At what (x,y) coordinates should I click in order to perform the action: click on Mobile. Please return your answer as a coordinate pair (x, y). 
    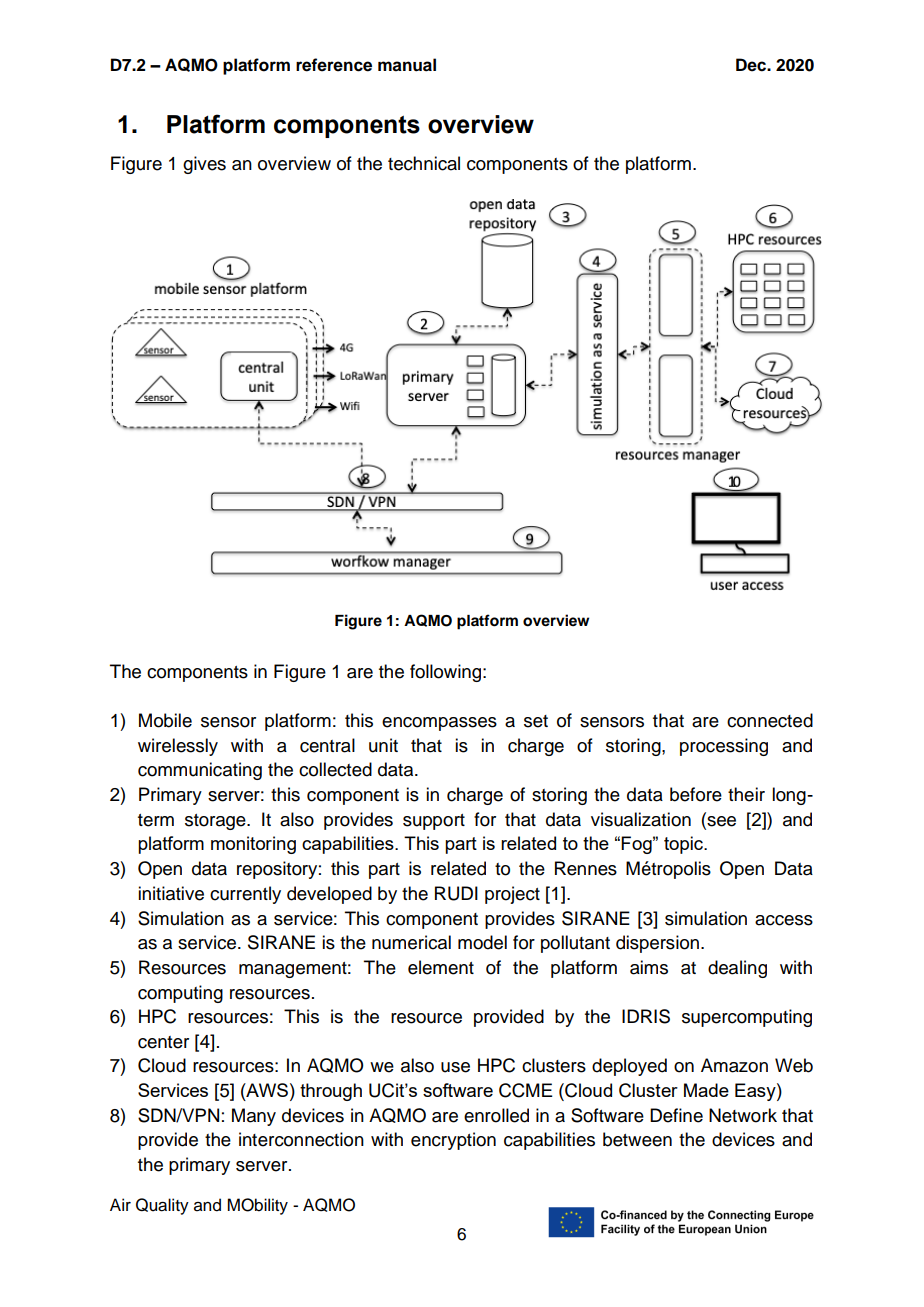
    Looking at the image, I should click on (165, 720).
